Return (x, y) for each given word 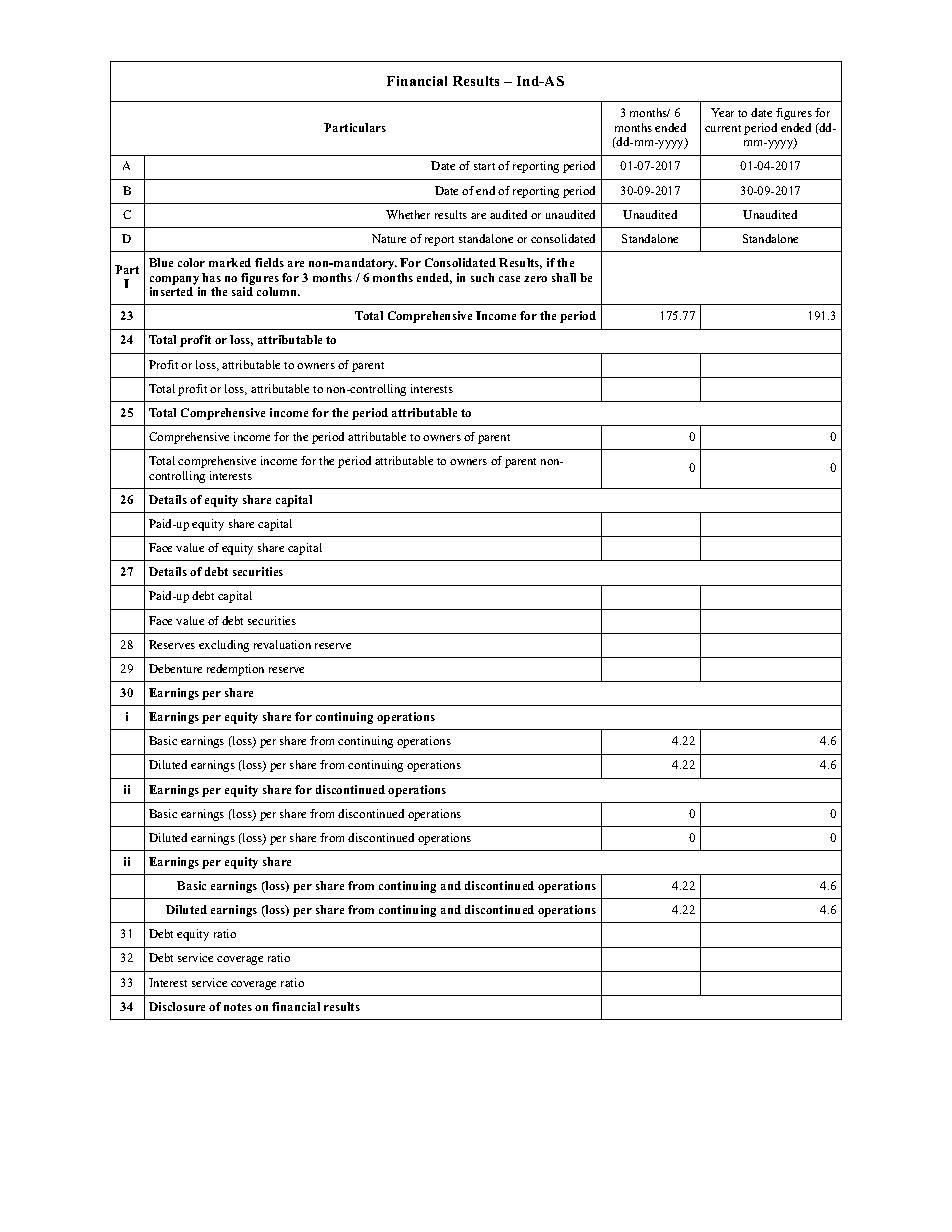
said (242, 291)
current (723, 128)
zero (535, 279)
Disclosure (177, 1006)
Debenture (175, 668)
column (278, 291)
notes (238, 1007)
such (482, 277)
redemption (235, 670)
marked (230, 262)
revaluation (282, 644)
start (484, 166)
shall (564, 277)
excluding (224, 646)
